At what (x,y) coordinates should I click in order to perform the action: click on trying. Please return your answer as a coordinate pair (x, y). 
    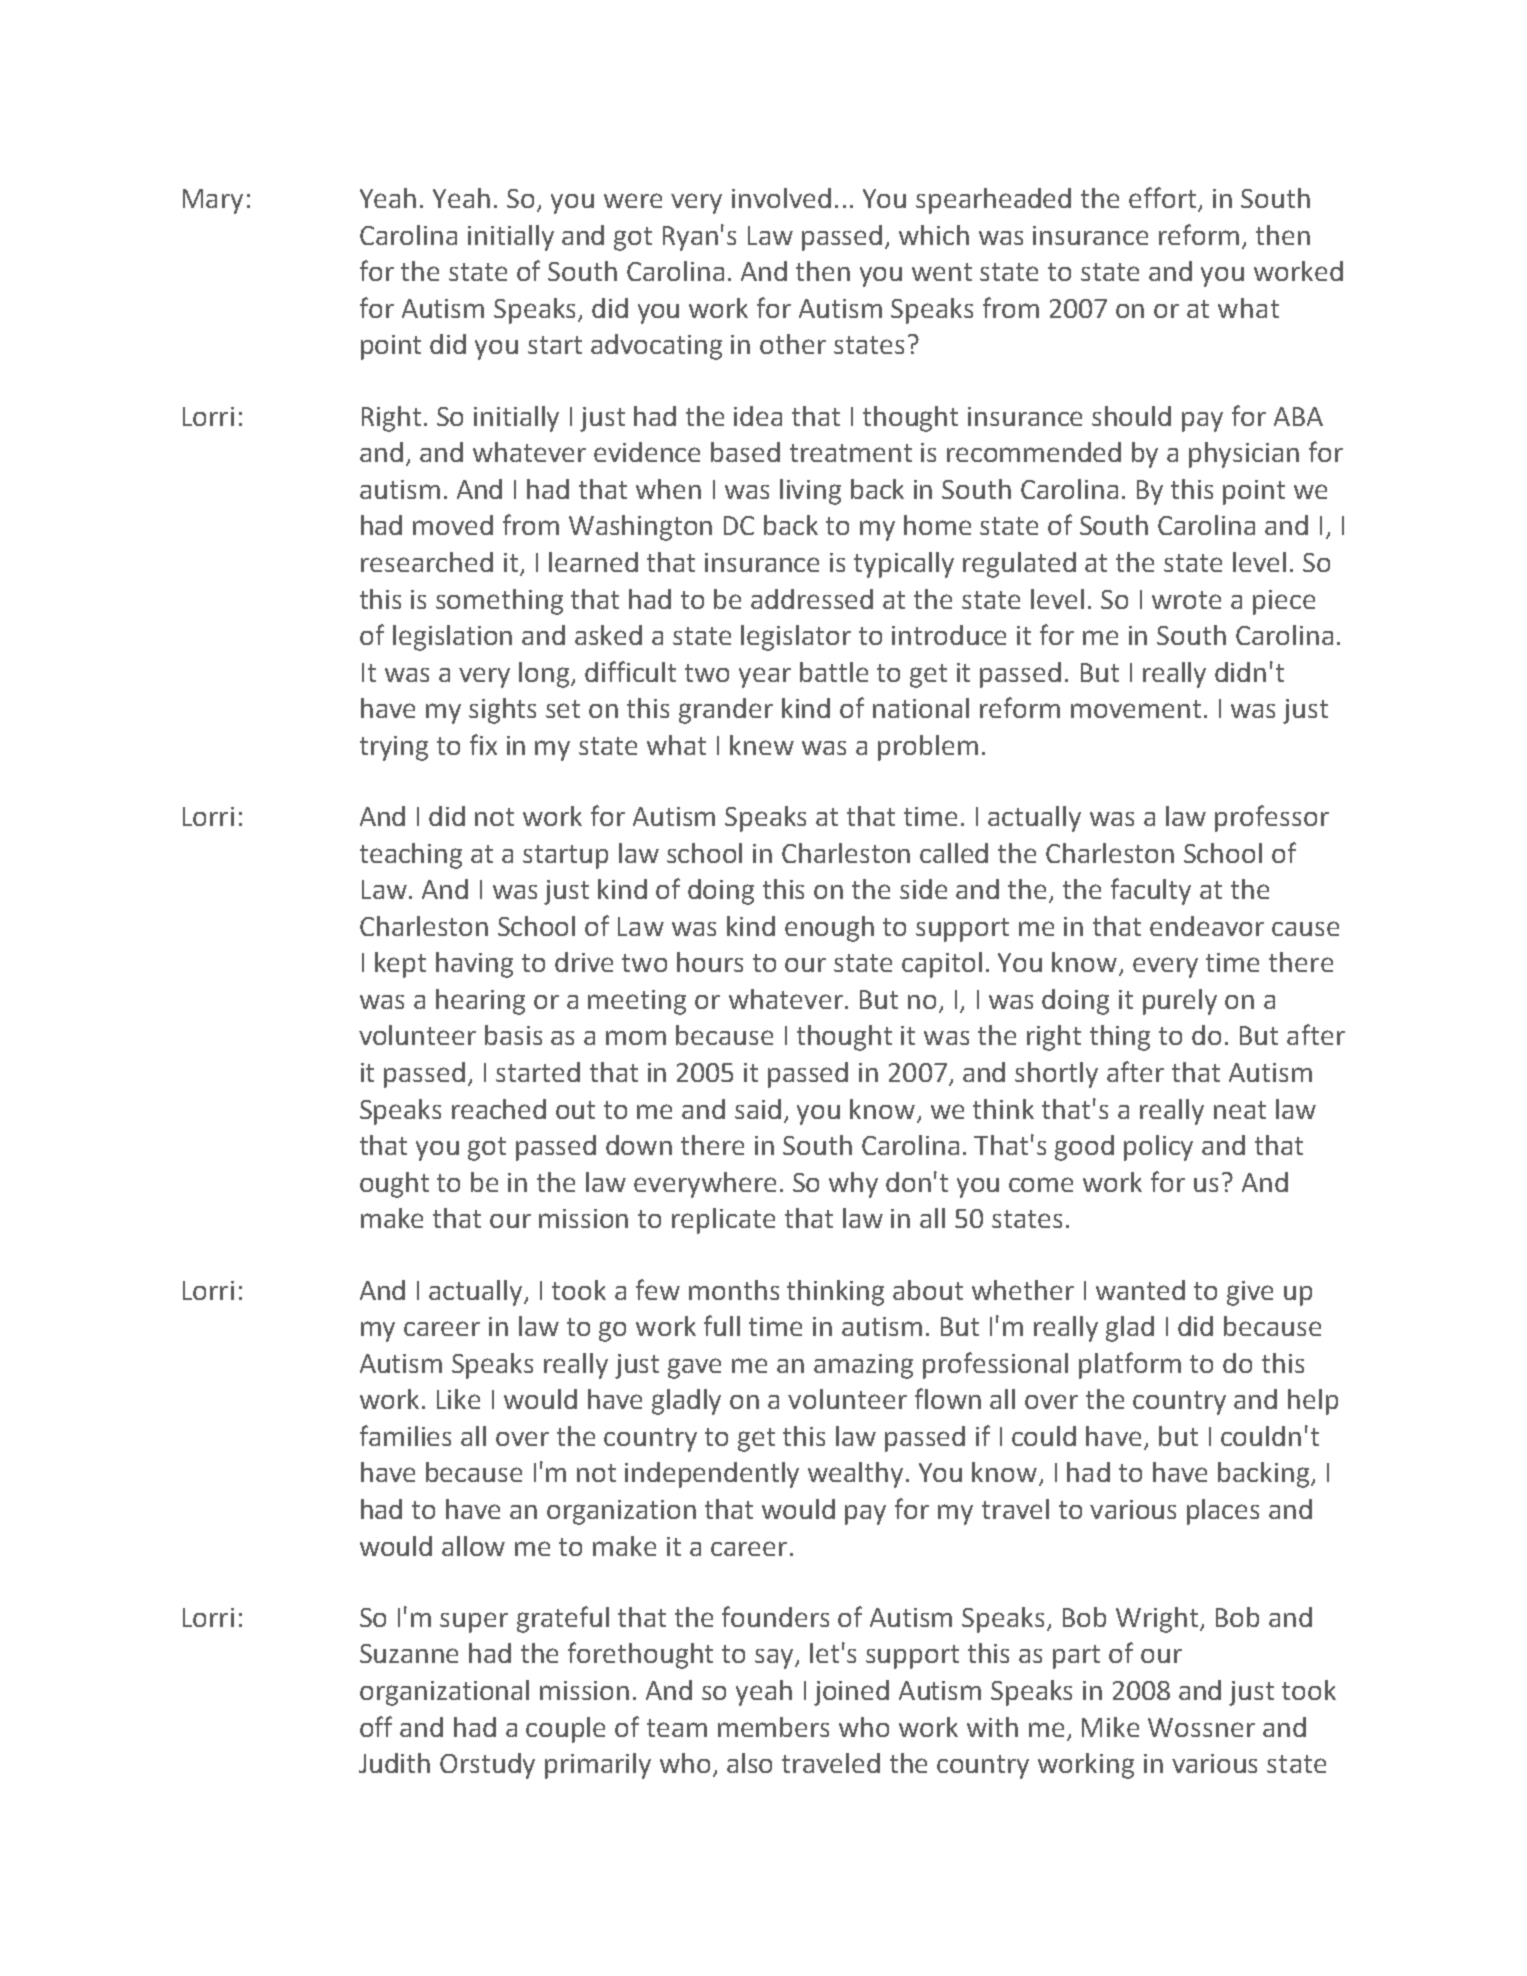
    Looking at the image, I should click on (394, 748).
